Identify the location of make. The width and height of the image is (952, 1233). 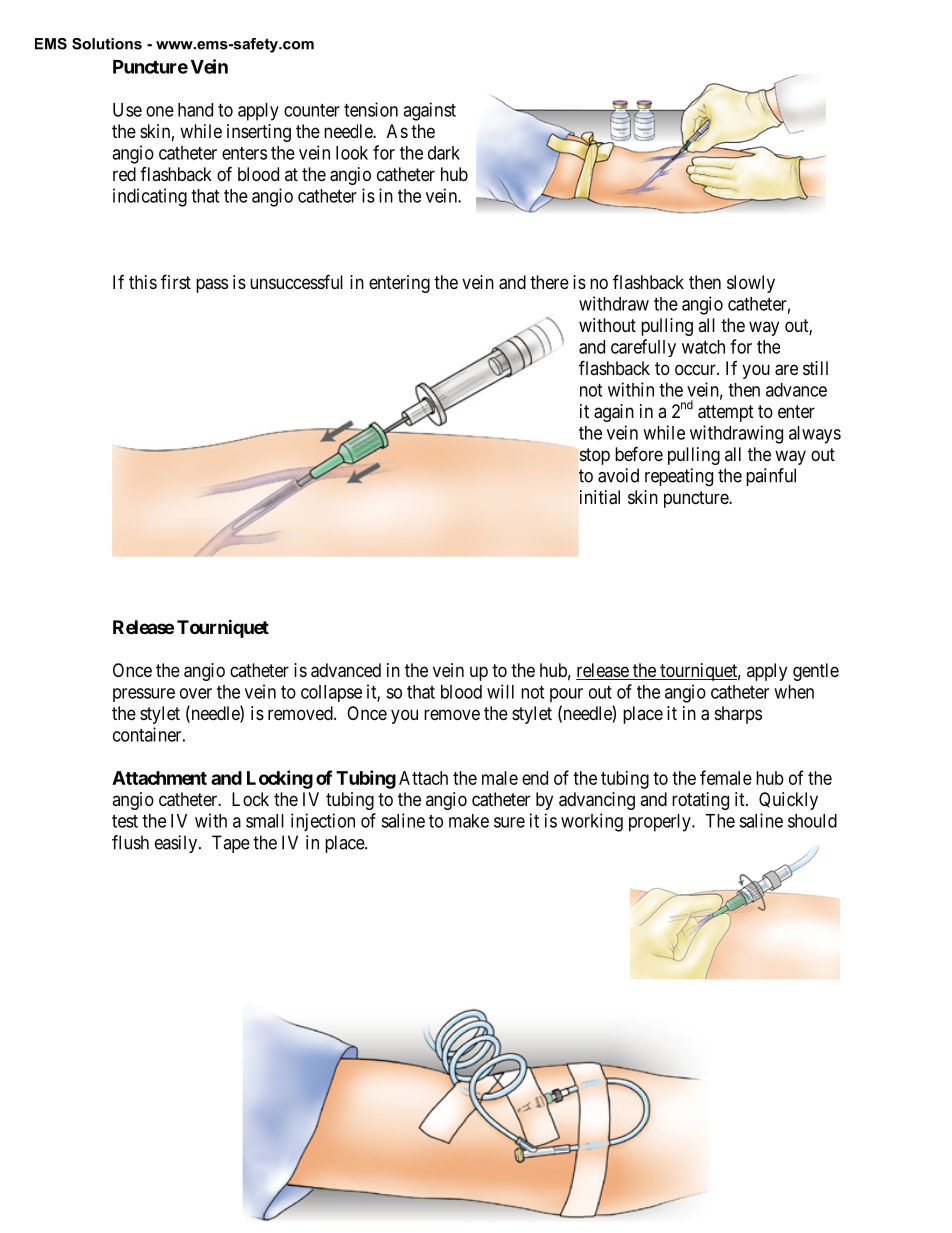
(469, 821).
